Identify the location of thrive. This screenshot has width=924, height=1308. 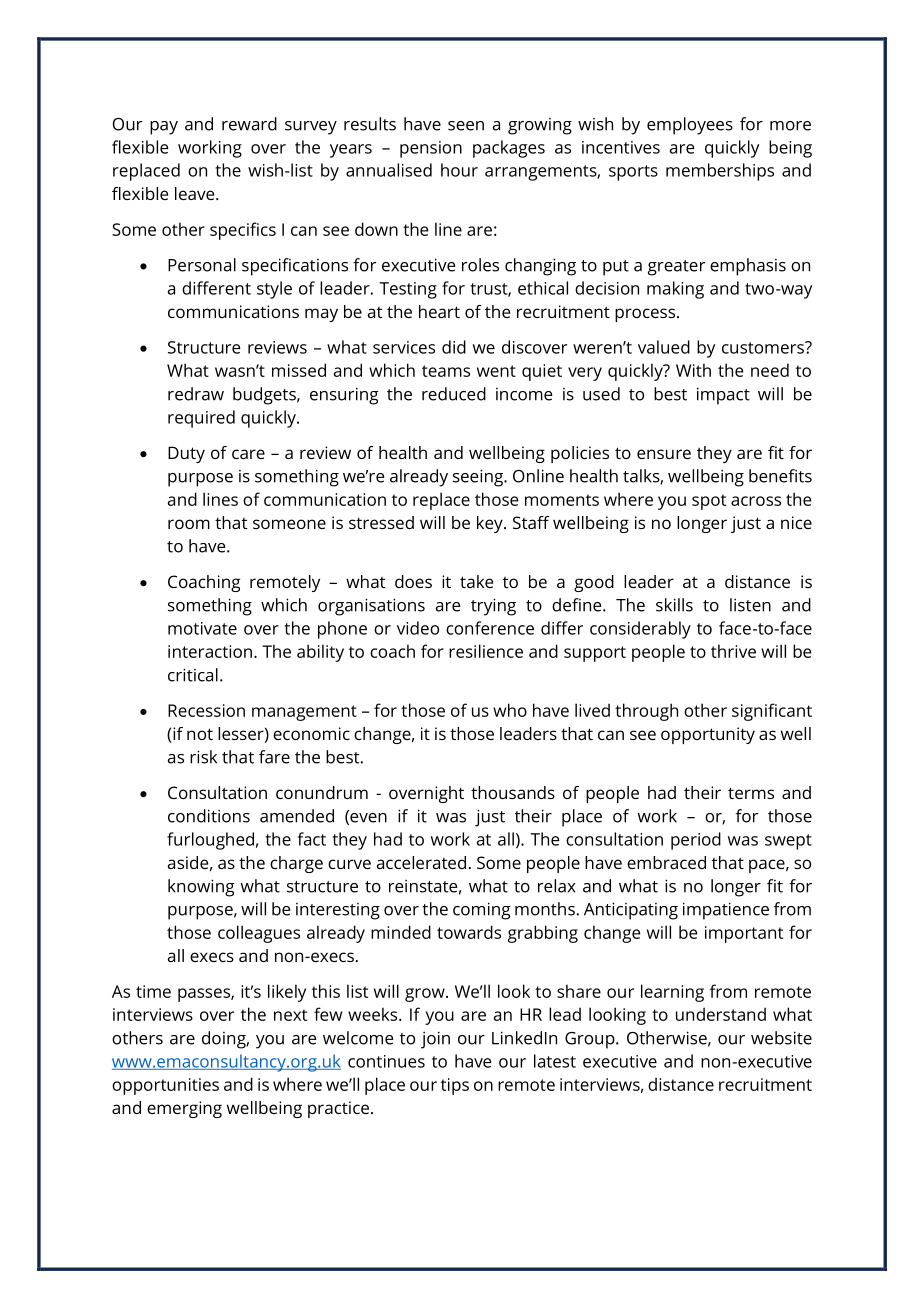
(733, 651).
